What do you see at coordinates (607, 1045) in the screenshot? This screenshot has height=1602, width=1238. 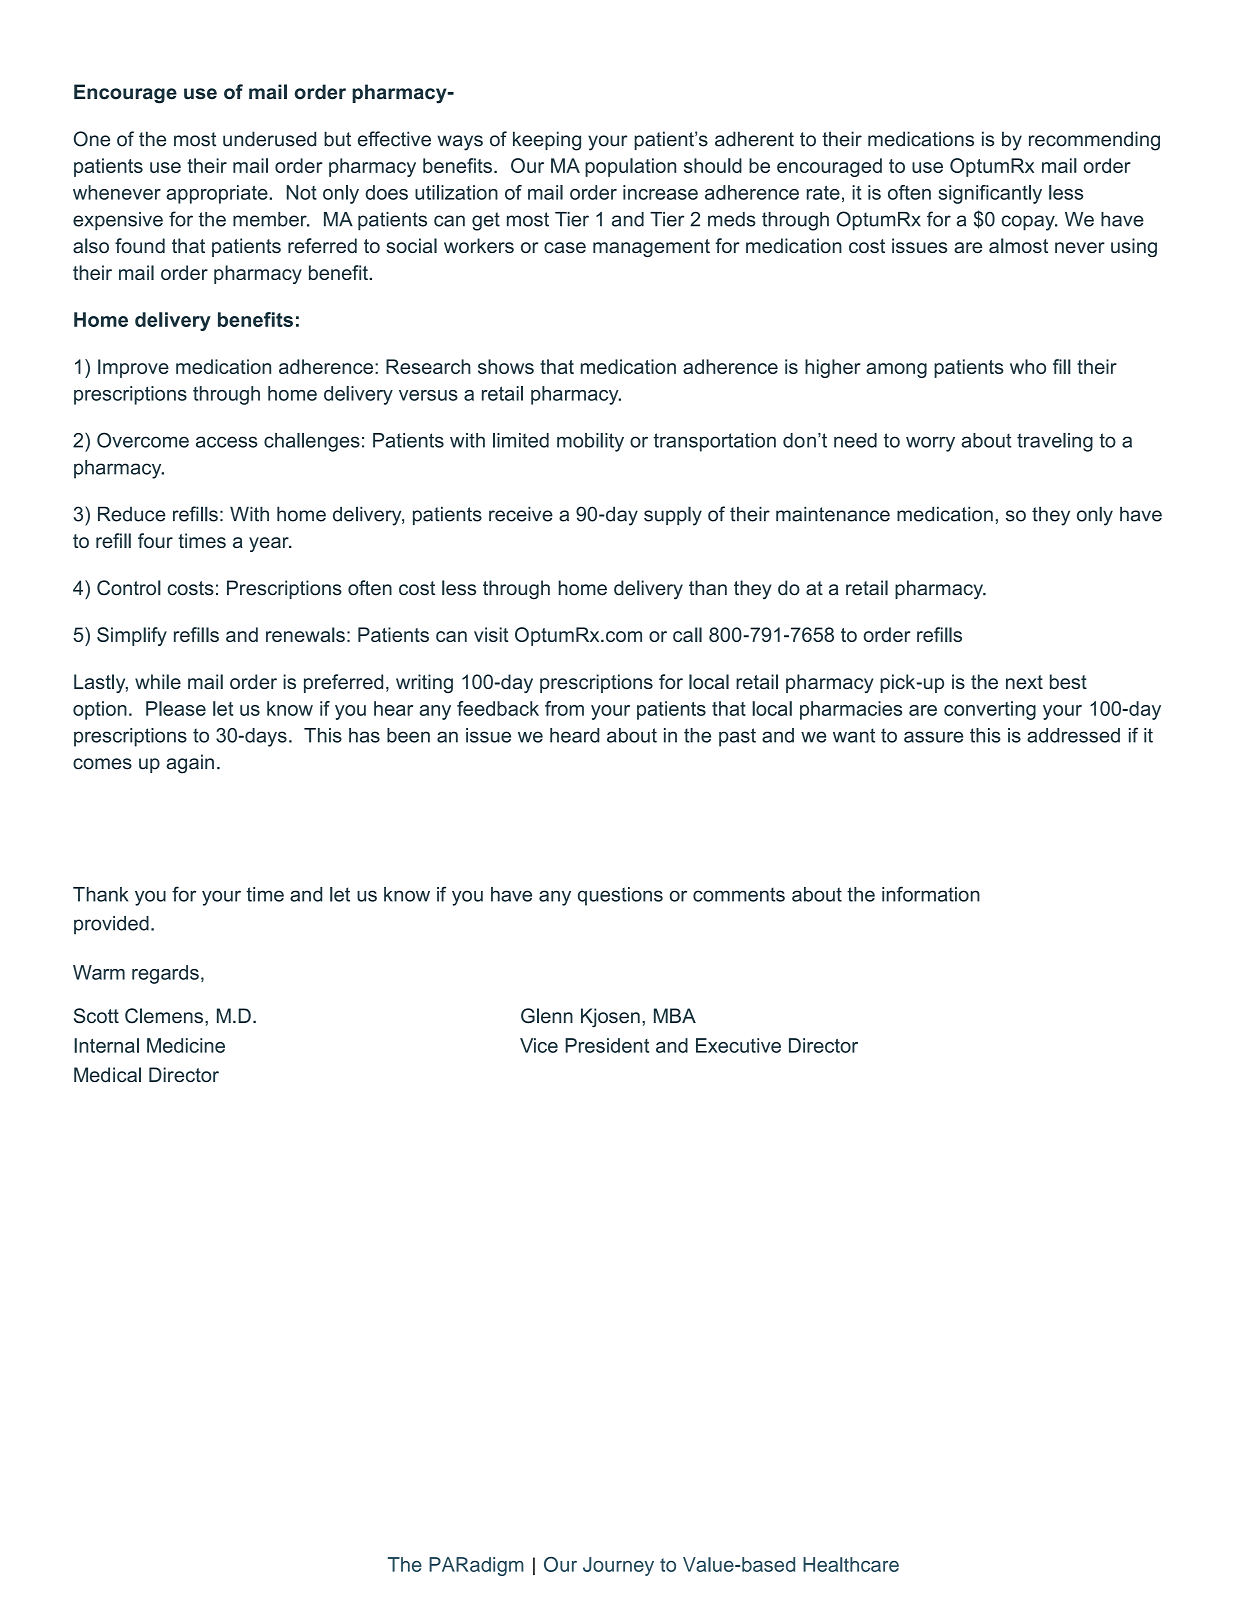 I see `President` at bounding box center [607, 1045].
